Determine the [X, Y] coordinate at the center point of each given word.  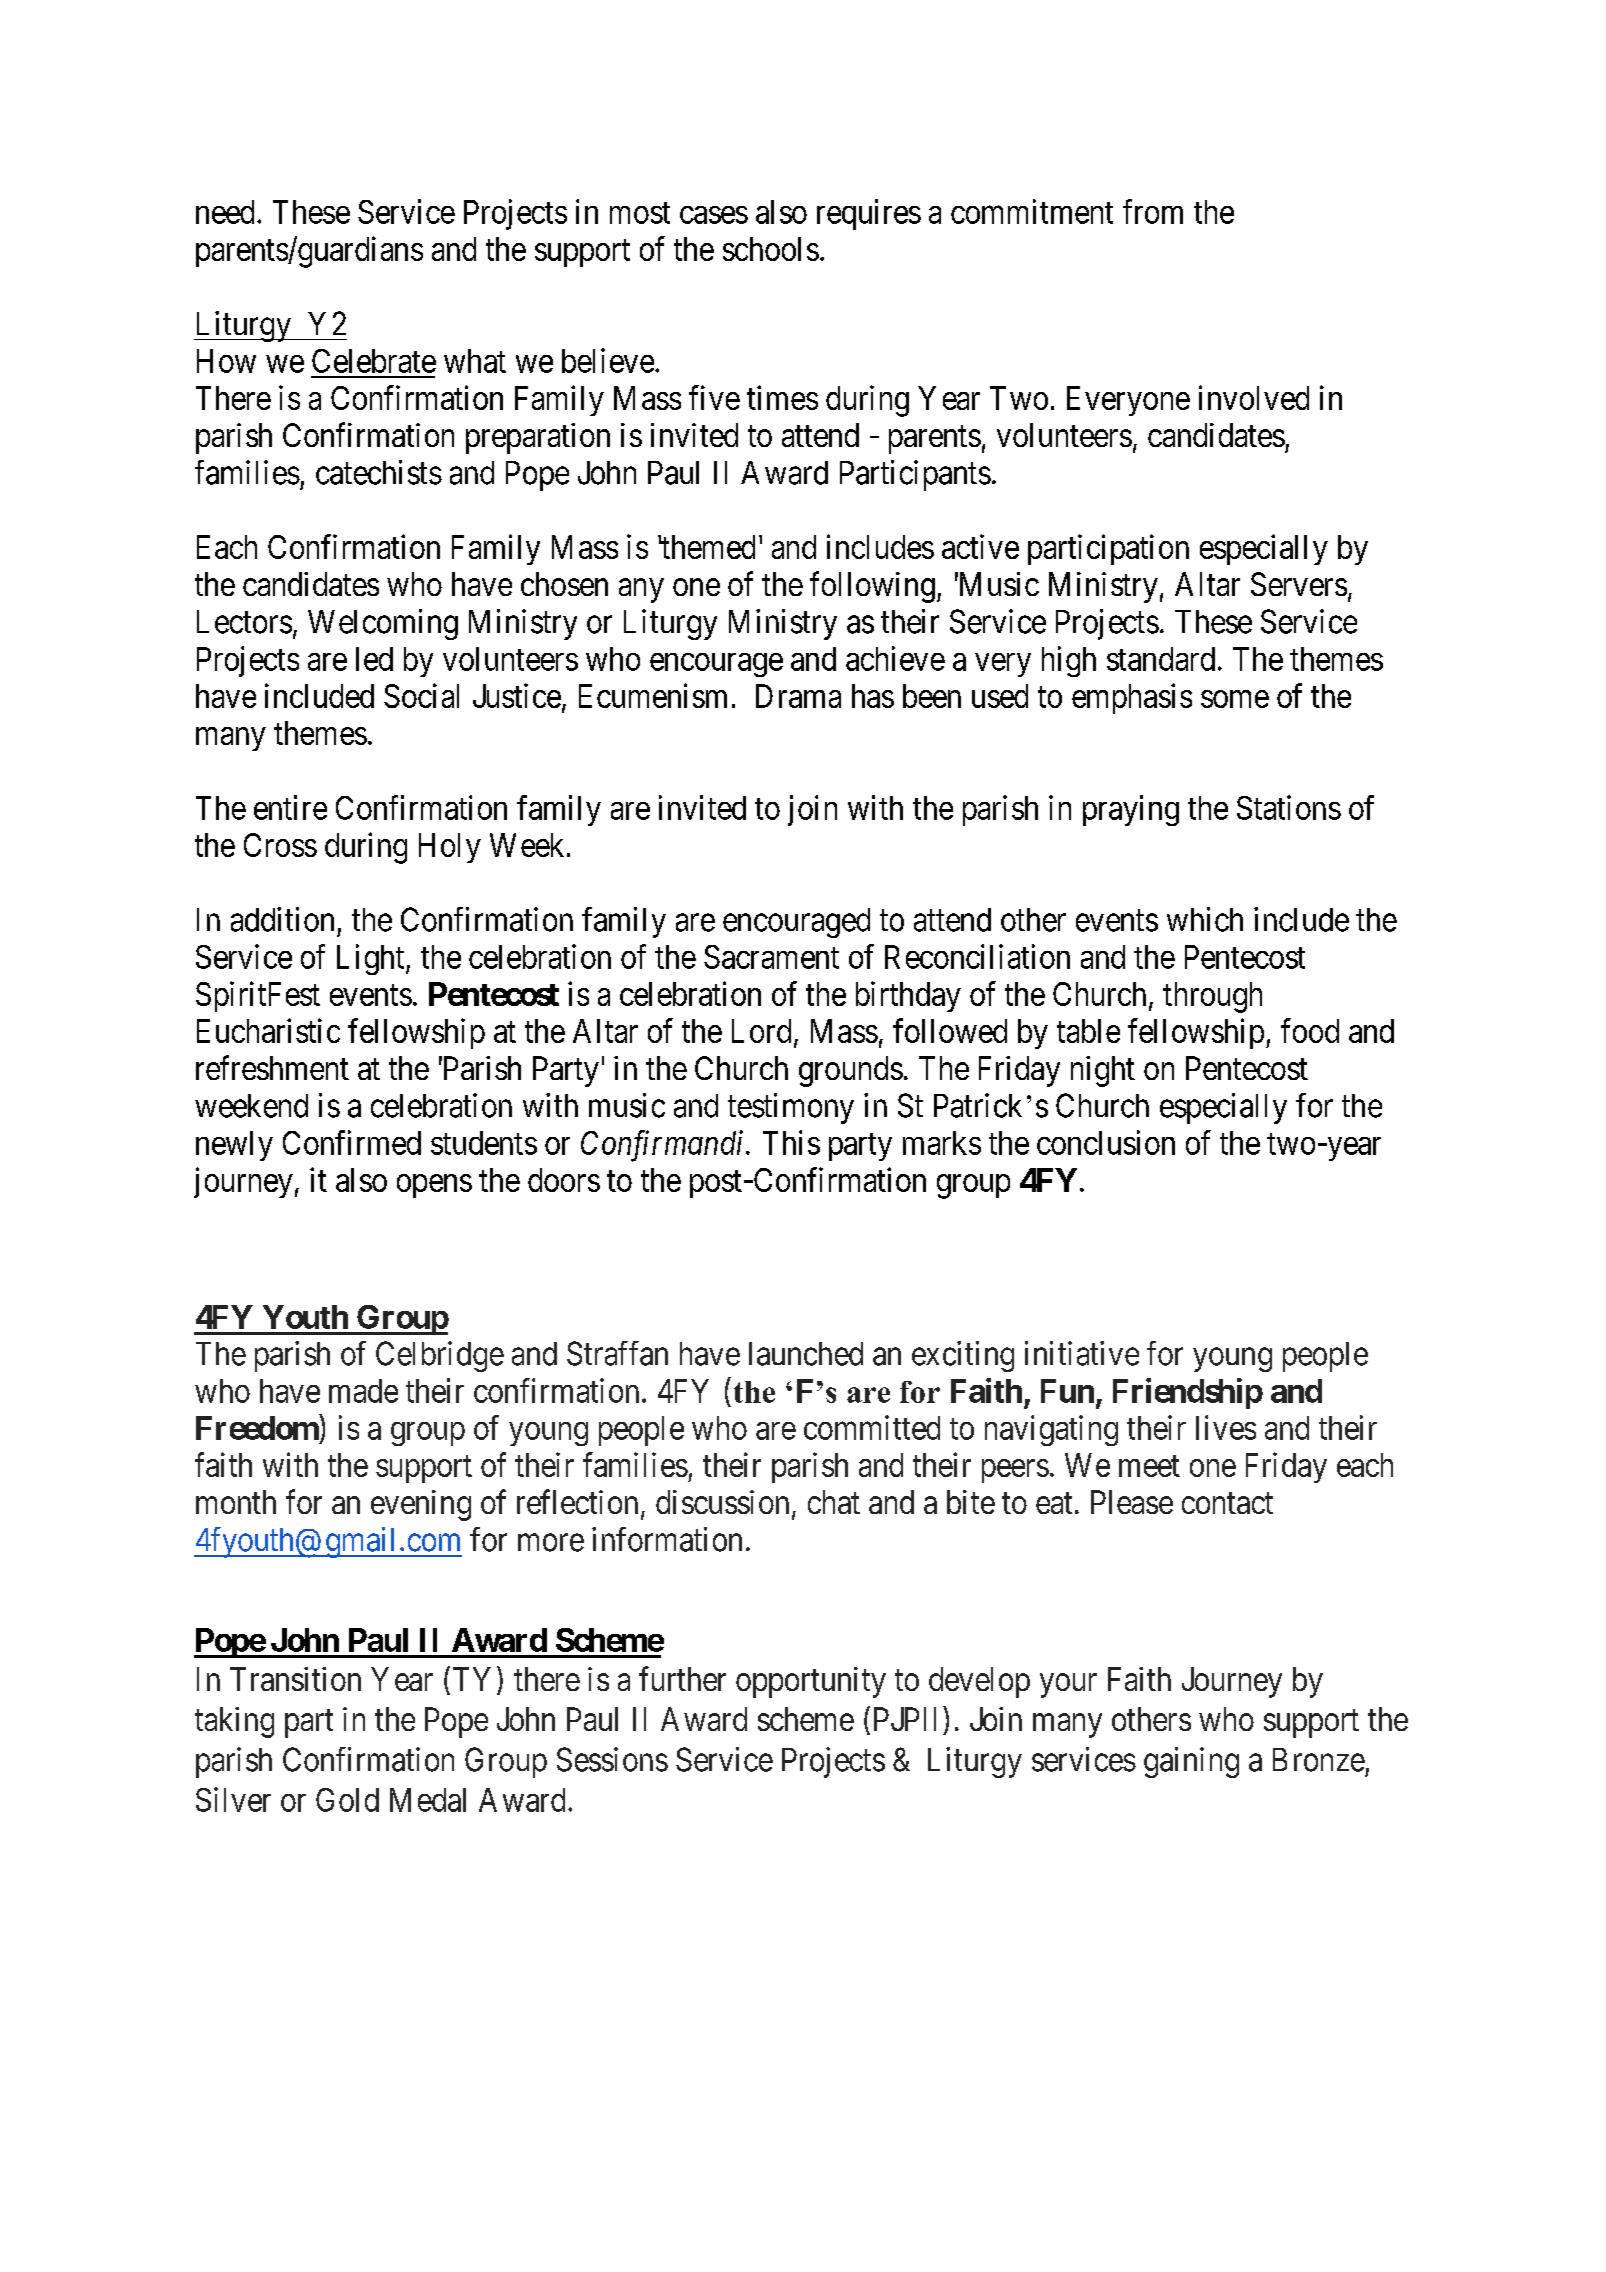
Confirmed [352, 1142]
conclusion [1106, 1142]
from [1153, 211]
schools [771, 249]
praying [1131, 810]
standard [1161, 659]
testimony [791, 1108]
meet [1149, 1466]
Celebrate [374, 361]
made [363, 1391]
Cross [280, 845]
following [872, 587]
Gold [347, 1800]
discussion [722, 1502]
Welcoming [383, 624]
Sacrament [771, 957]
